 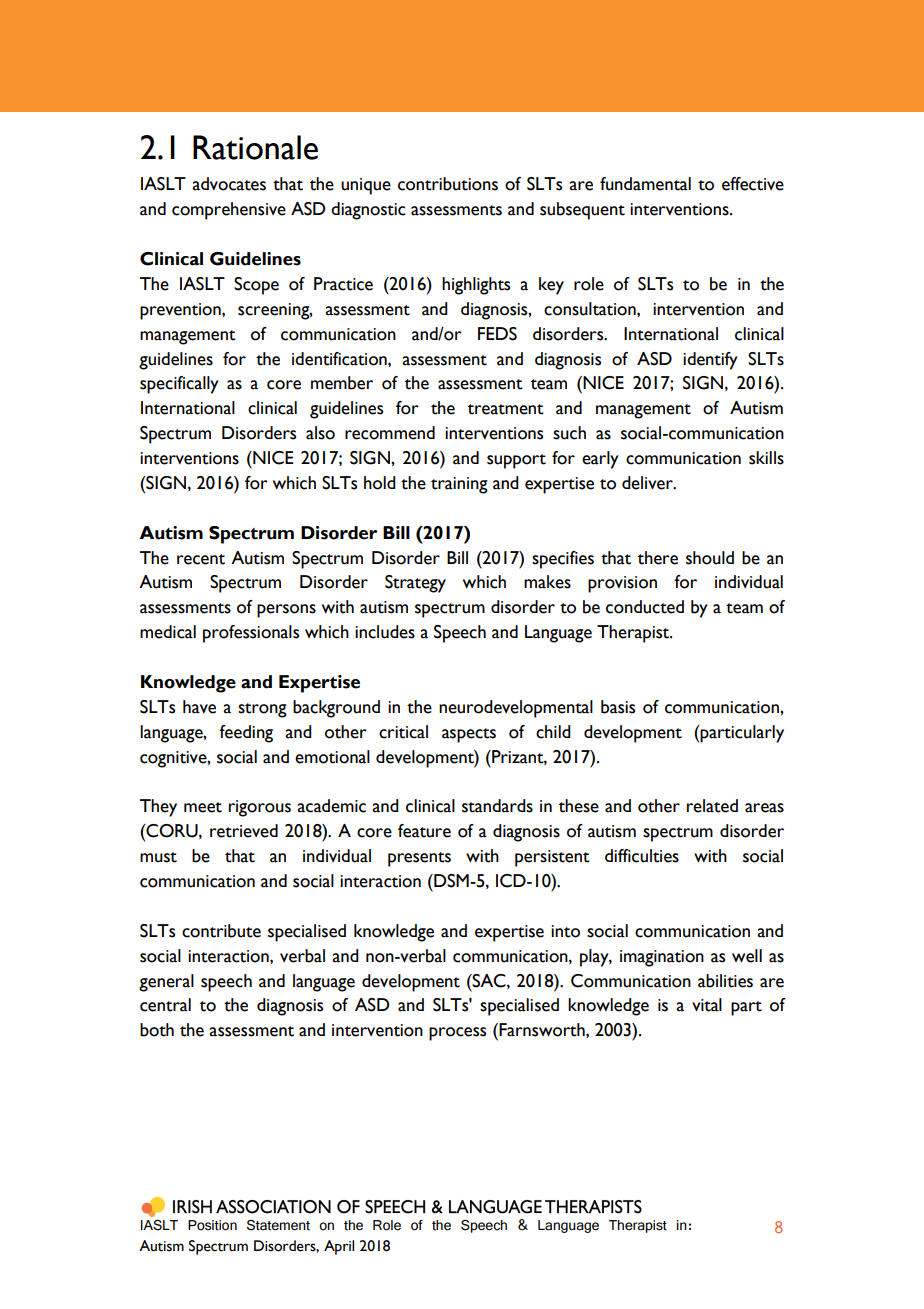 What do you see at coordinates (339, 1247) in the screenshot?
I see `April` at bounding box center [339, 1247].
